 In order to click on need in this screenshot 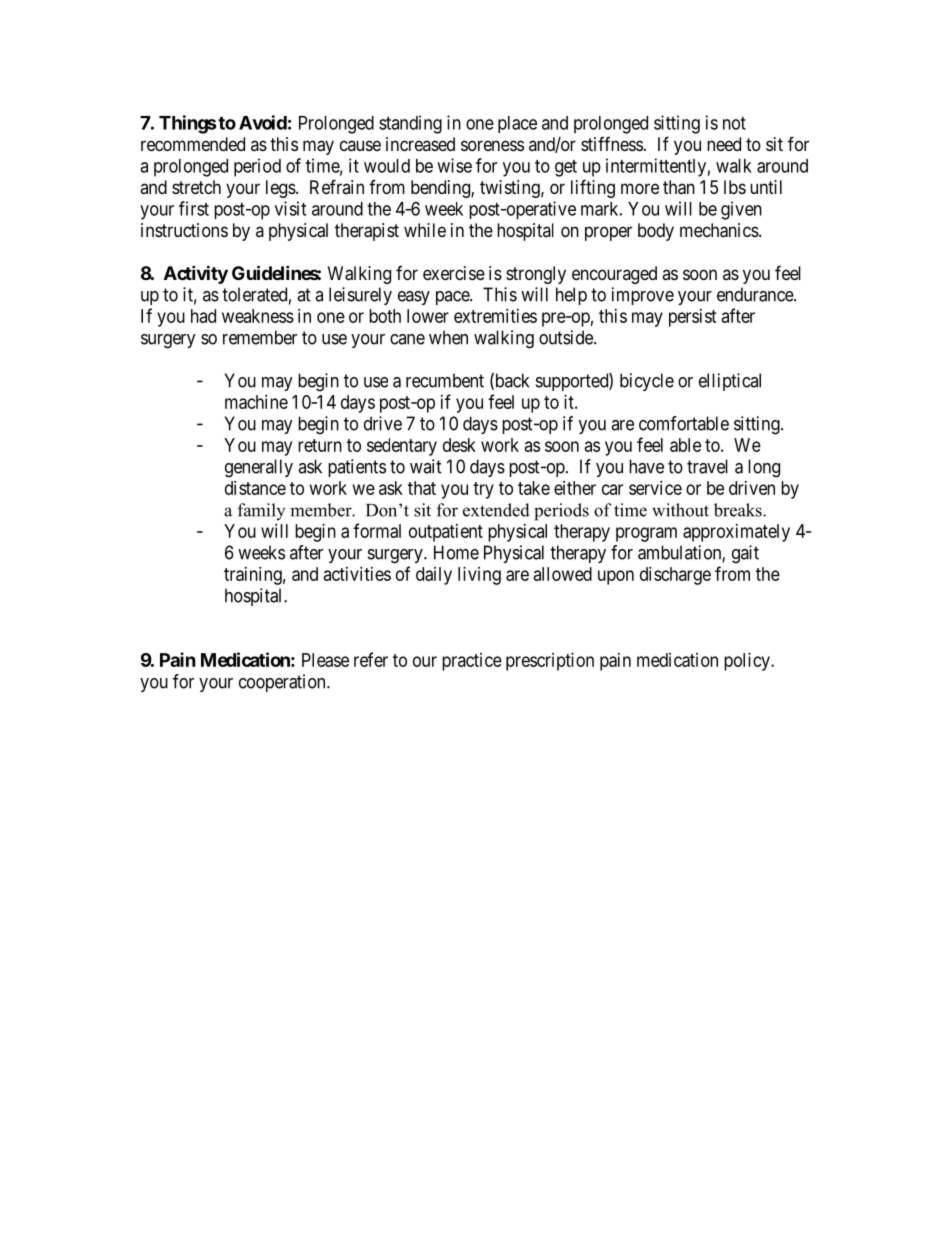, I will do `click(724, 144)`.
